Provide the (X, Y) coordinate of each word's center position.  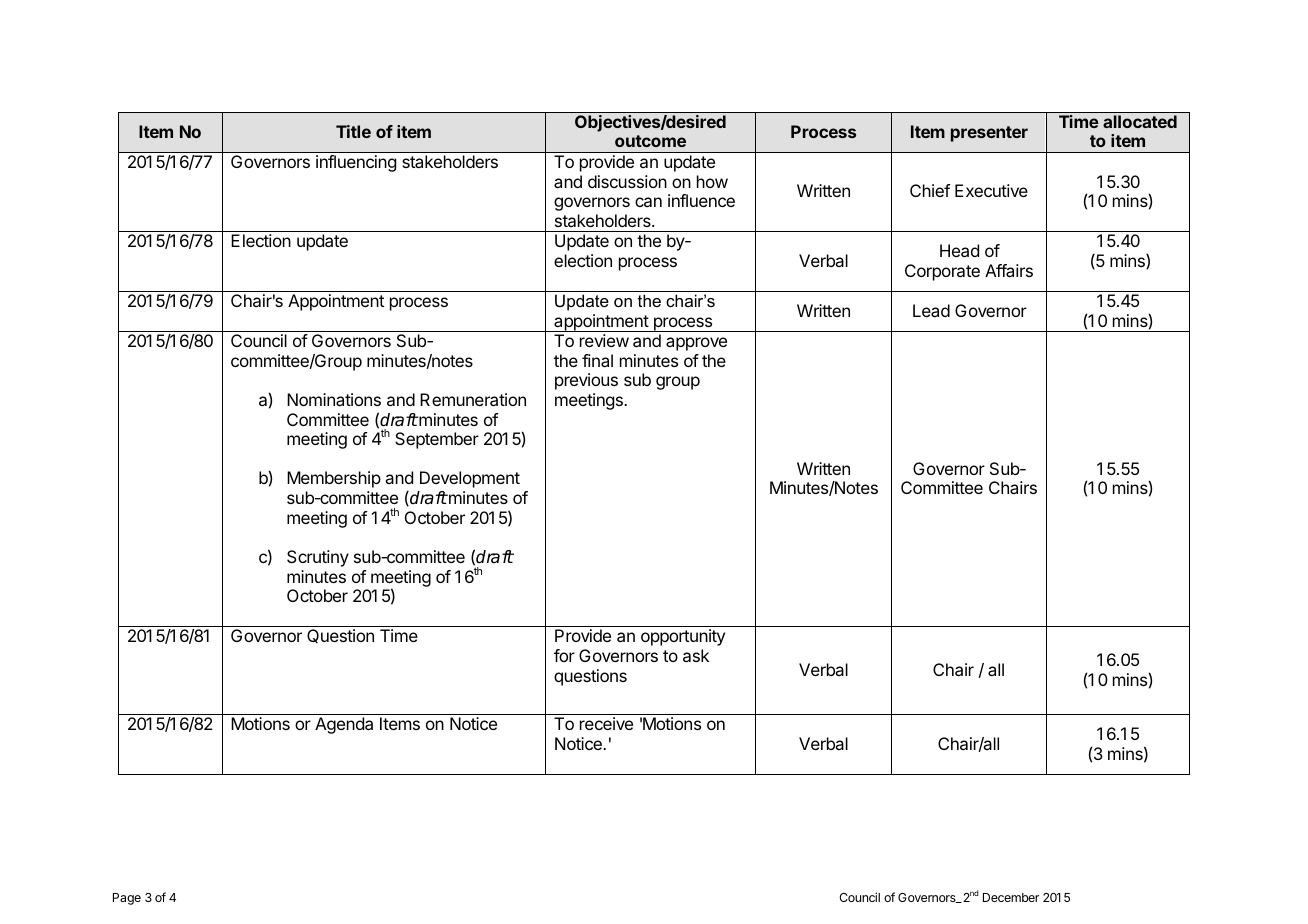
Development (470, 479)
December (1011, 897)
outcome (650, 141)
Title (353, 131)
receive (606, 723)
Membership (334, 479)
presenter (989, 134)
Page (127, 899)
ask (696, 655)
